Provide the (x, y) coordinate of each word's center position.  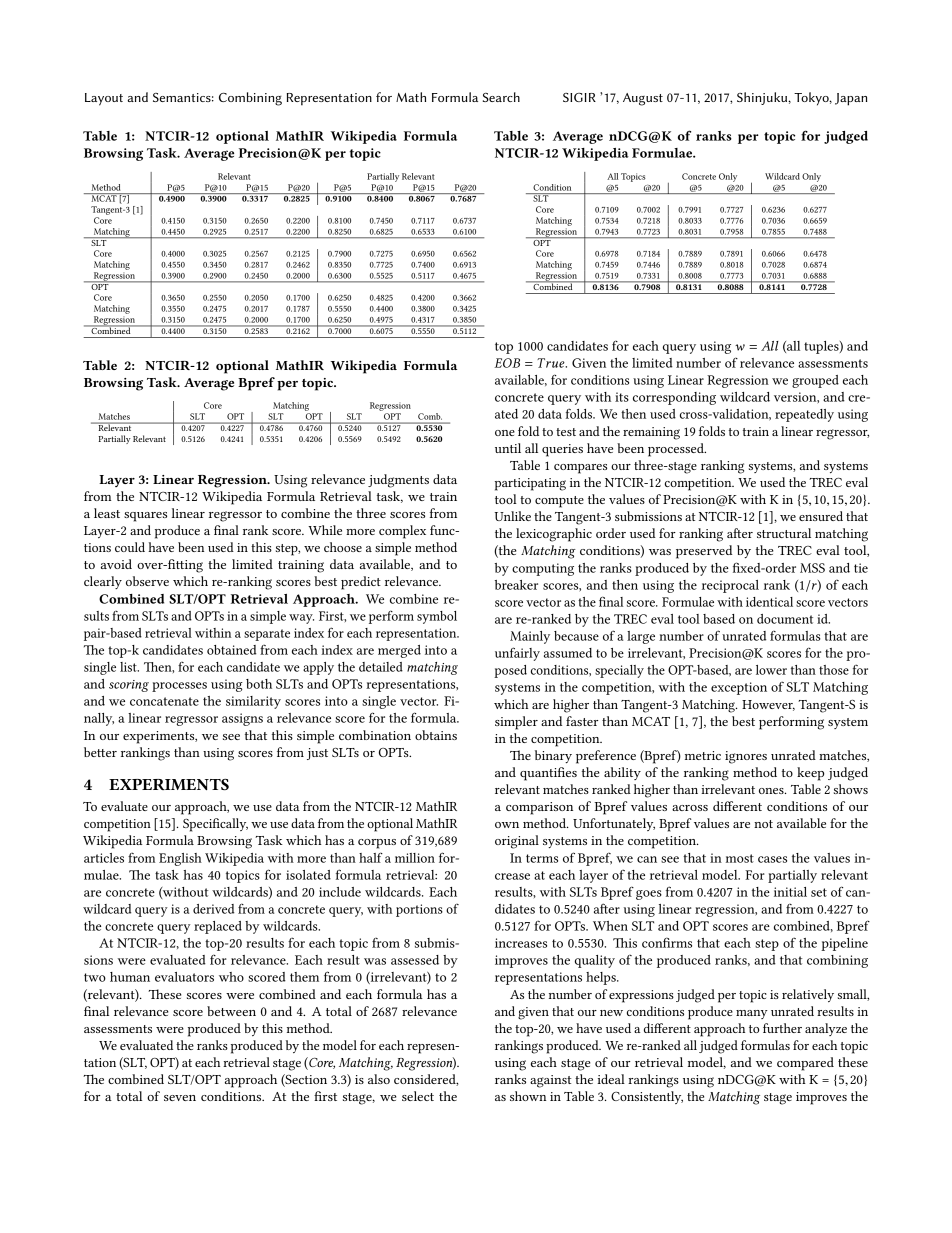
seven (180, 1098)
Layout (104, 99)
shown (528, 1096)
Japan (851, 99)
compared (805, 1064)
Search (501, 97)
